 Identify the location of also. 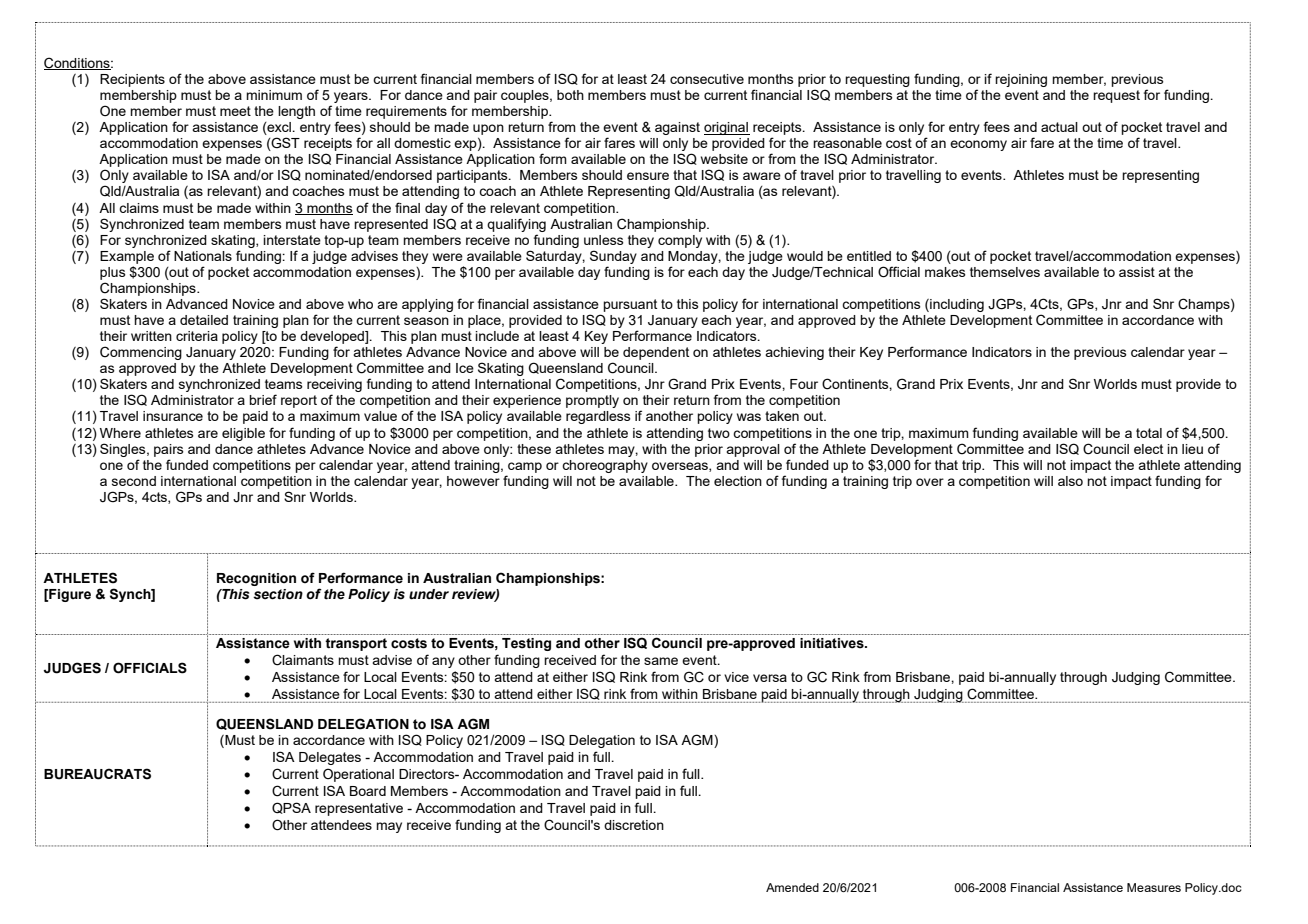
(1070, 481).
